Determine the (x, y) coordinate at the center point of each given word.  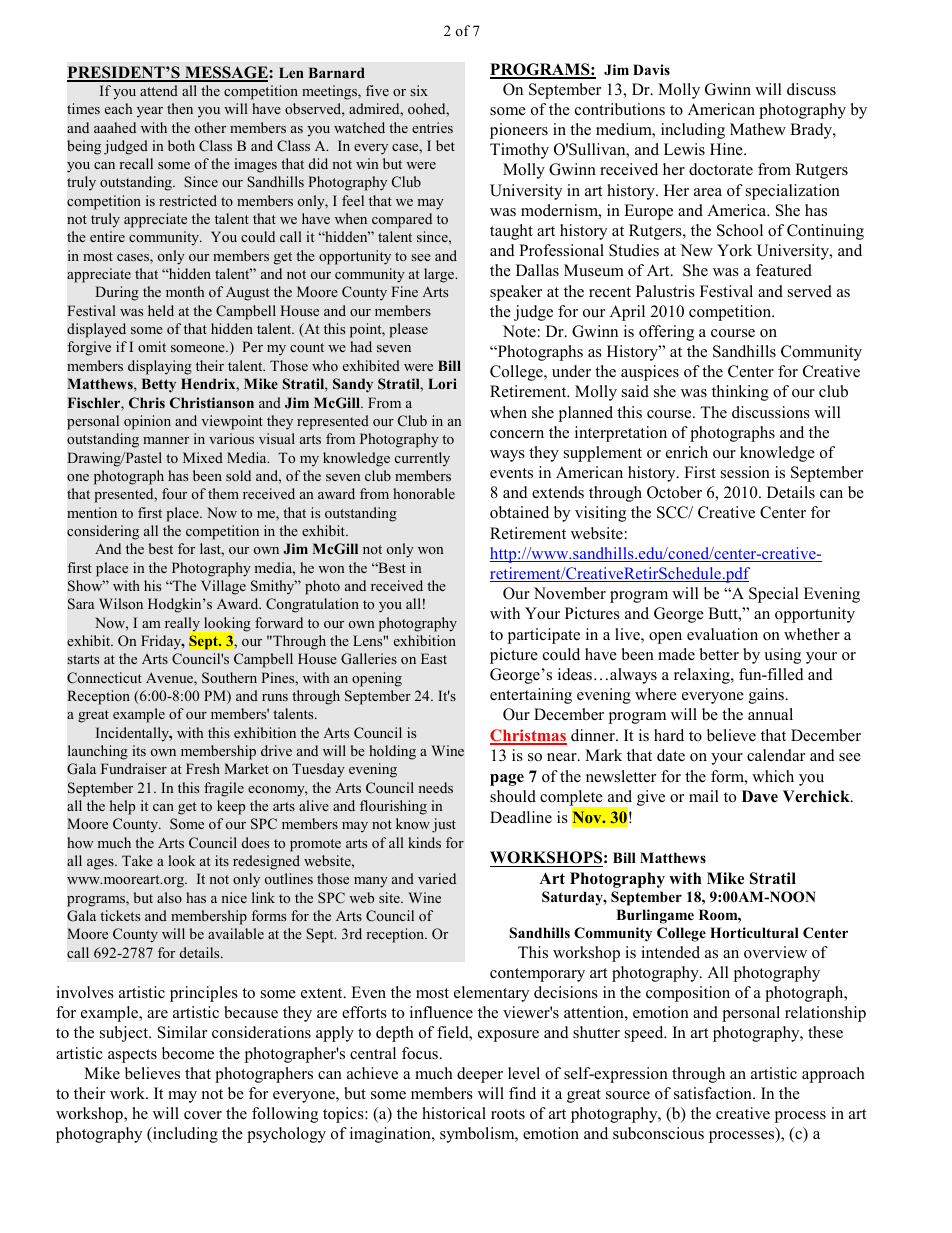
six (419, 90)
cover (203, 1115)
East (434, 658)
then (180, 108)
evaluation (722, 634)
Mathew (758, 129)
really (183, 625)
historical (454, 1113)
